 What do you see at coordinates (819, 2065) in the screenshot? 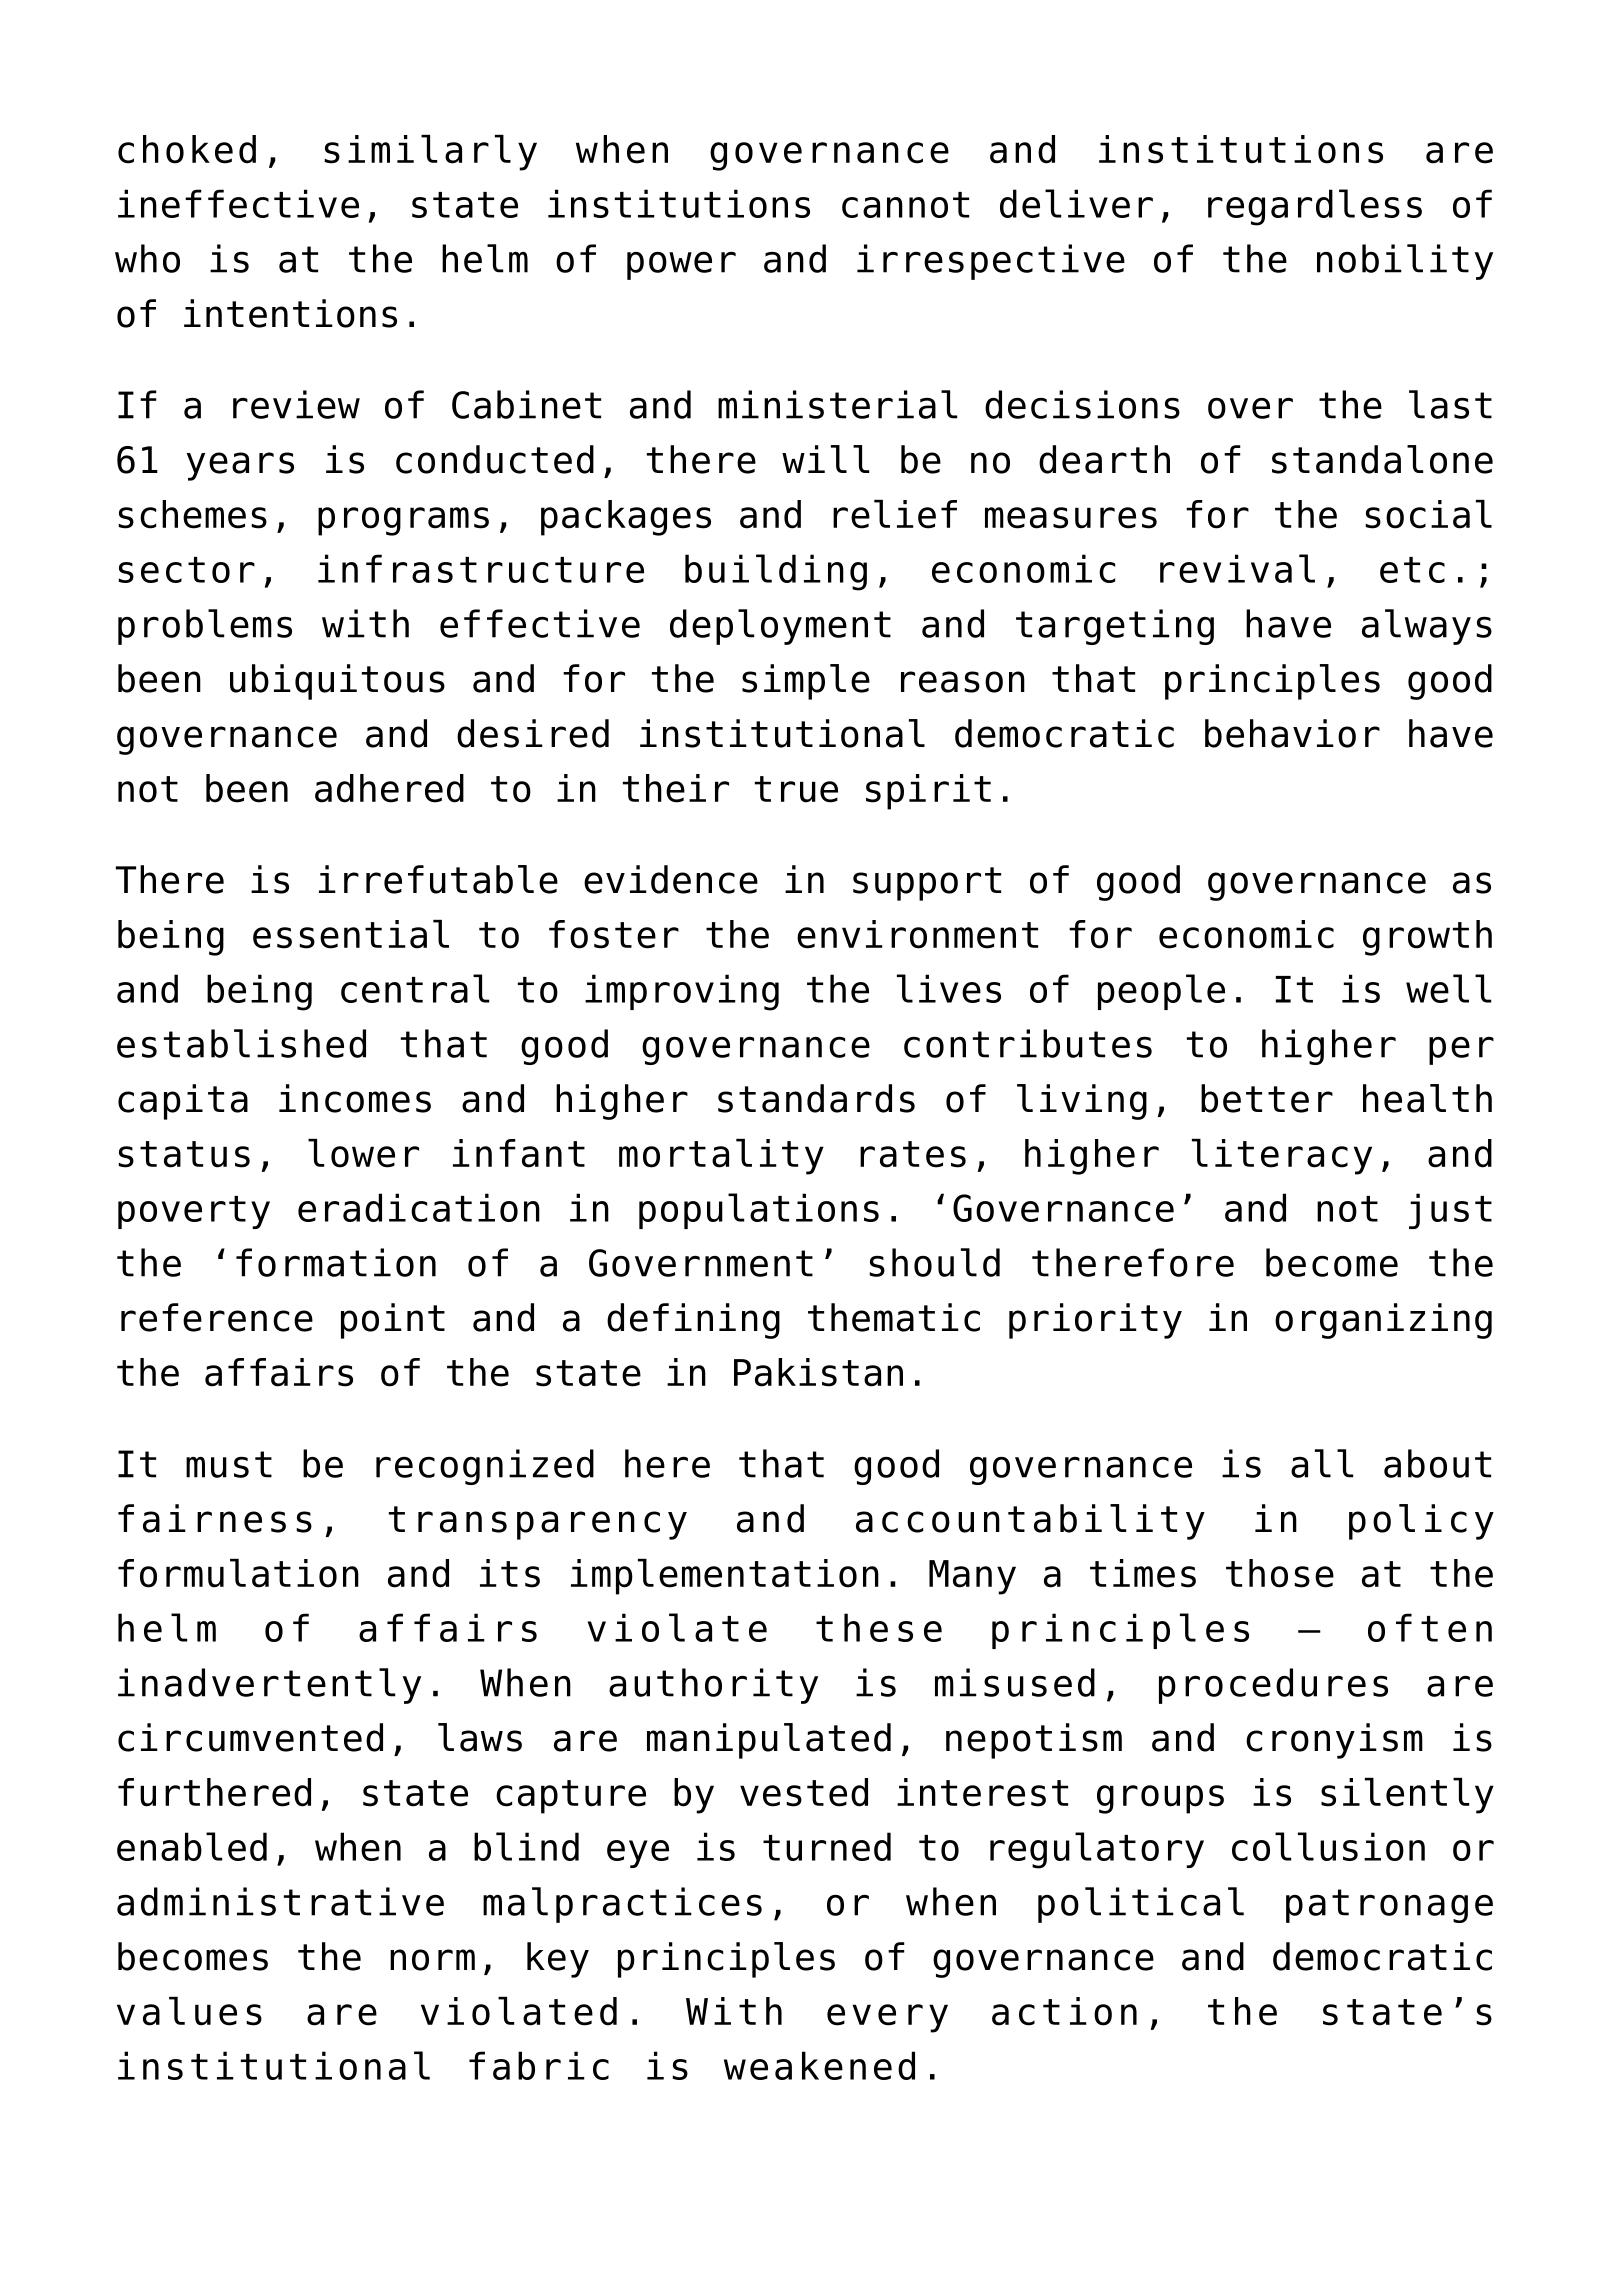
I see `weakened` at bounding box center [819, 2065].
